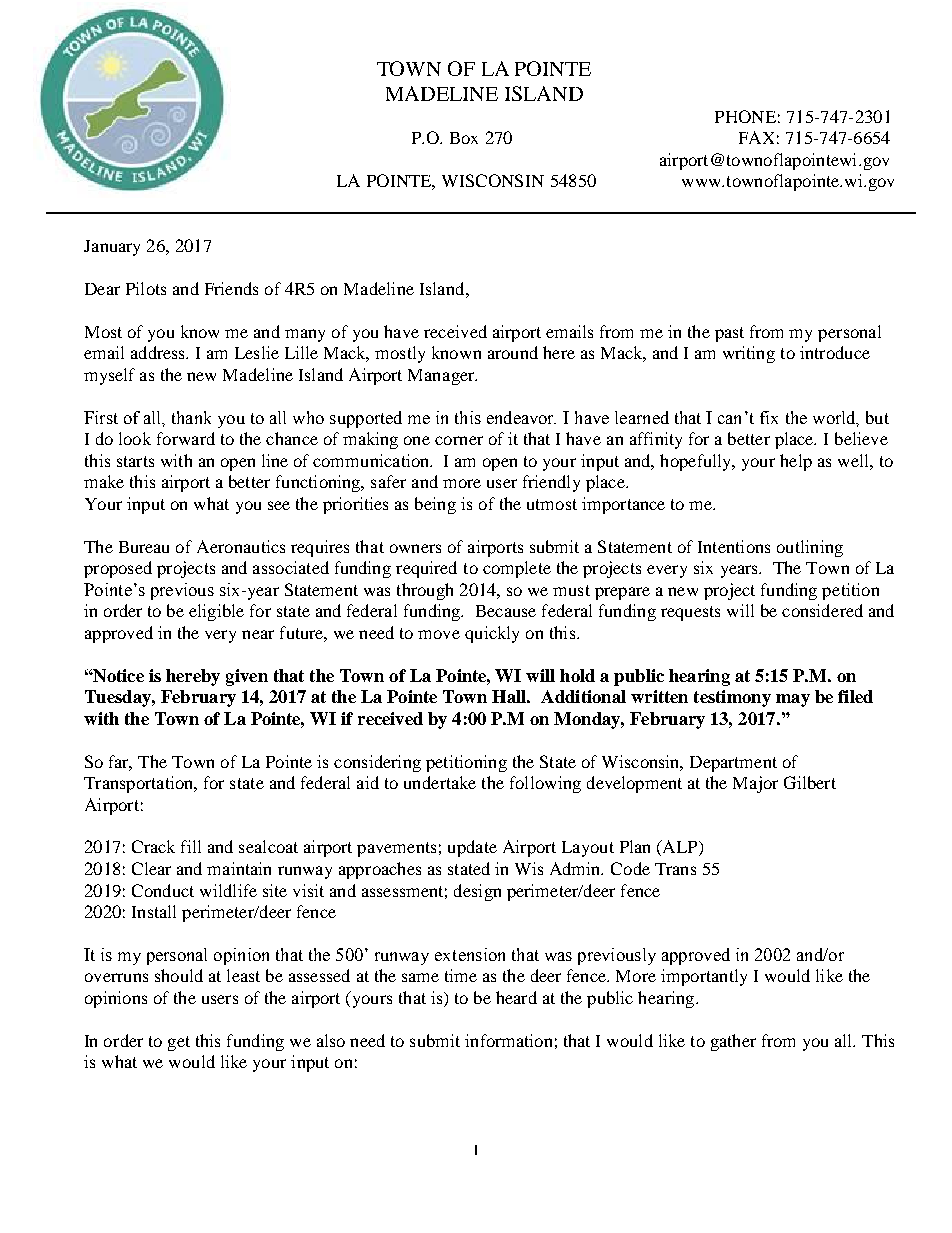 This screenshot has height=1233, width=952. What do you see at coordinates (216, 612) in the screenshot?
I see `eligible` at bounding box center [216, 612].
